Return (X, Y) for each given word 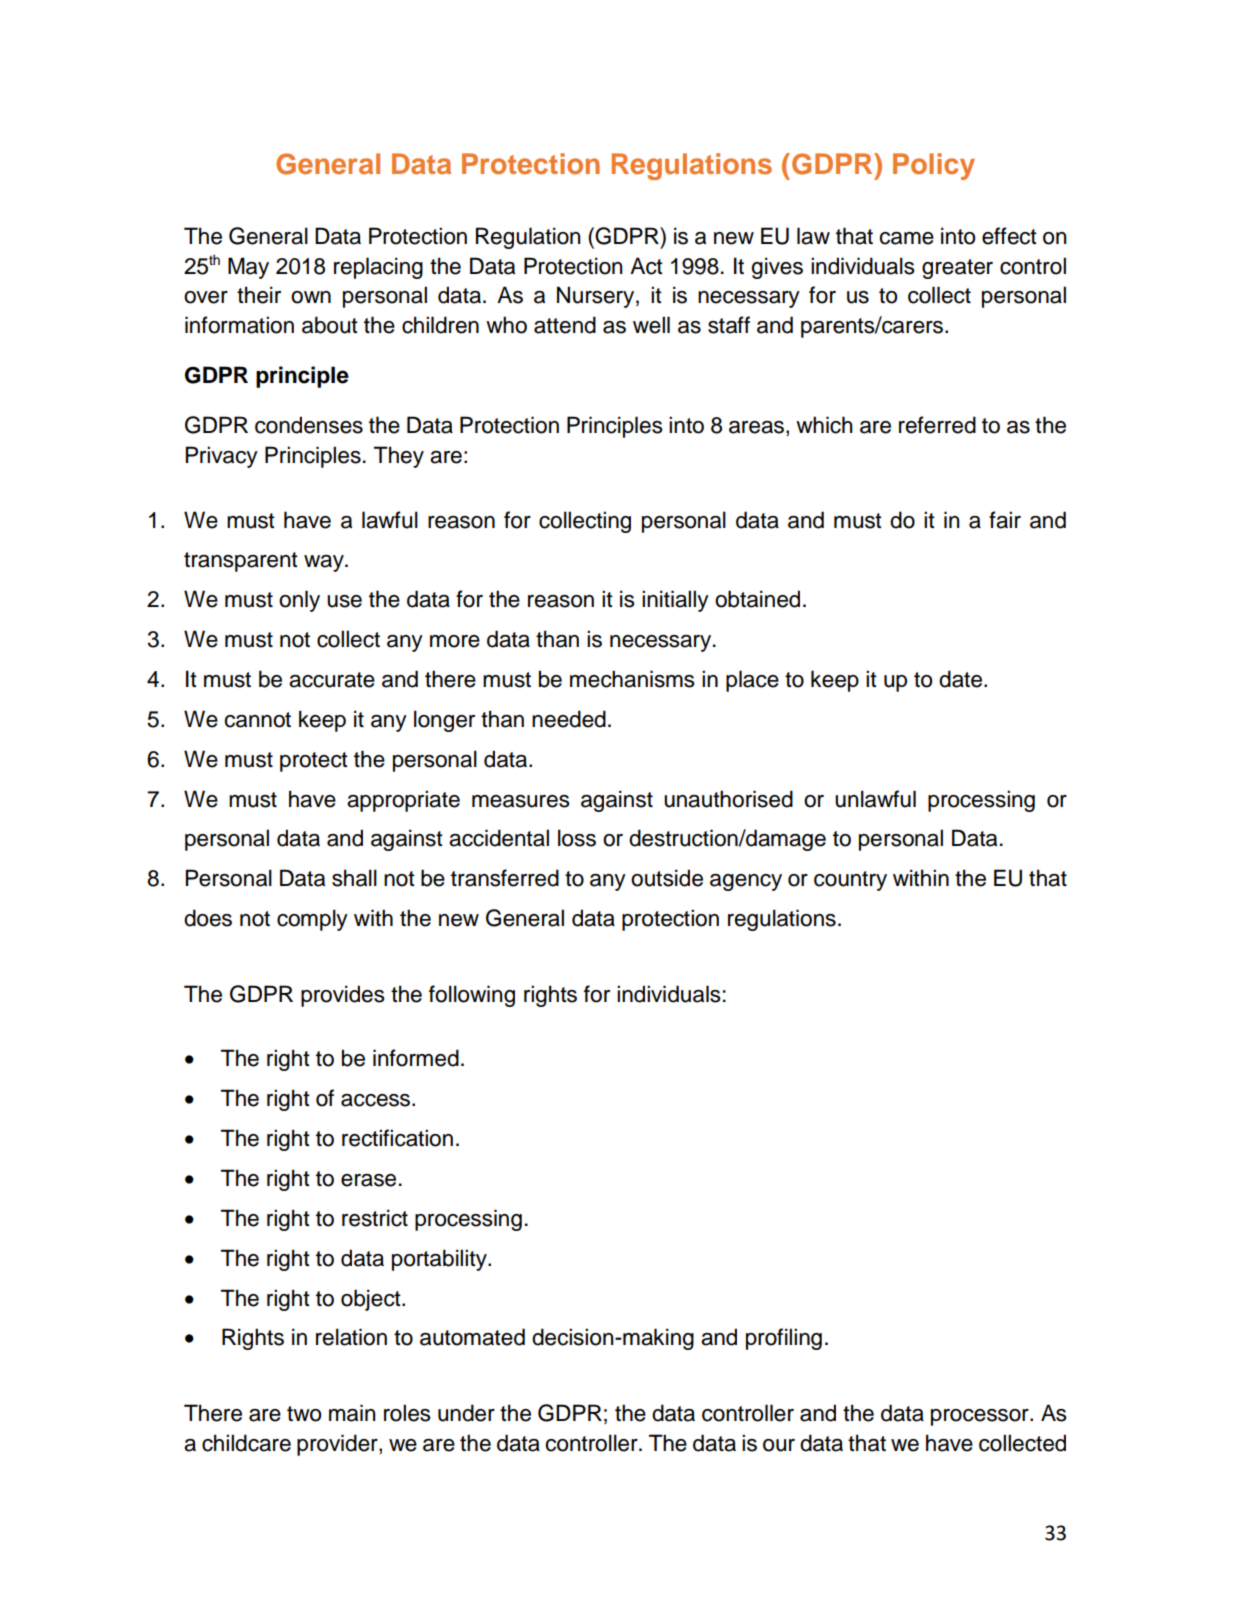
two (304, 1414)
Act (646, 266)
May (248, 268)
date (962, 679)
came (906, 238)
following (472, 996)
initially (675, 601)
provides (343, 996)
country (850, 881)
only (299, 601)
